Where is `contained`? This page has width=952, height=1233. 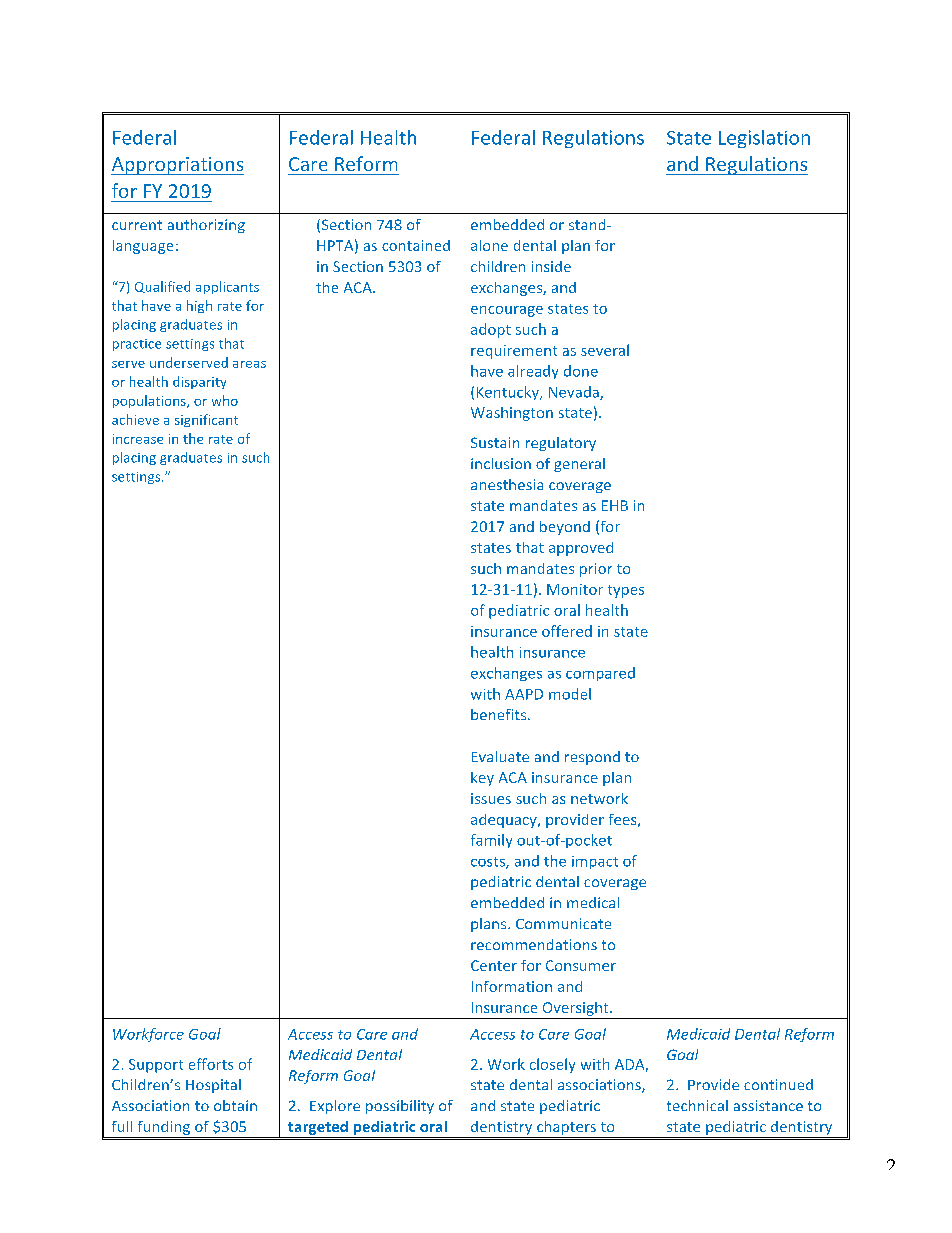 contained is located at coordinates (416, 245).
